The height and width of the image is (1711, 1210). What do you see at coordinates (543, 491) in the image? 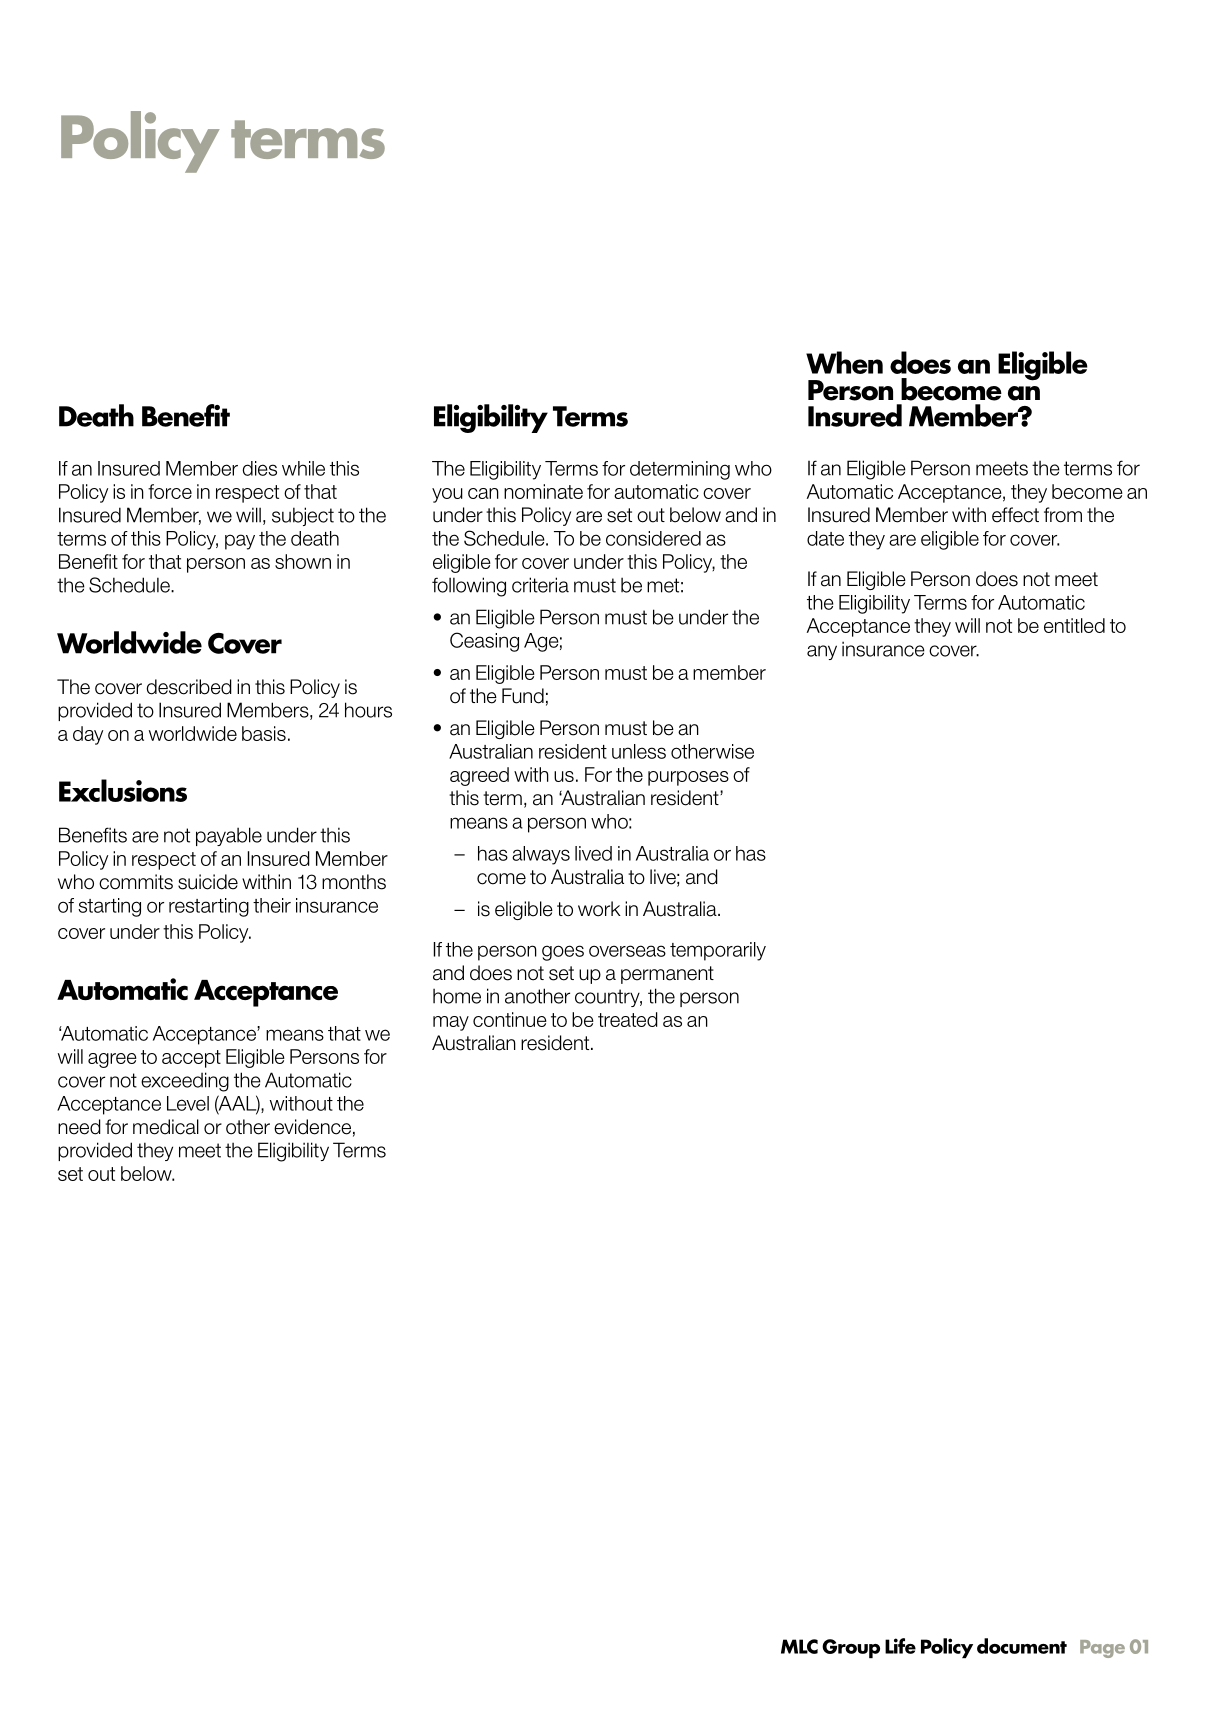
I see `nominate` at bounding box center [543, 491].
